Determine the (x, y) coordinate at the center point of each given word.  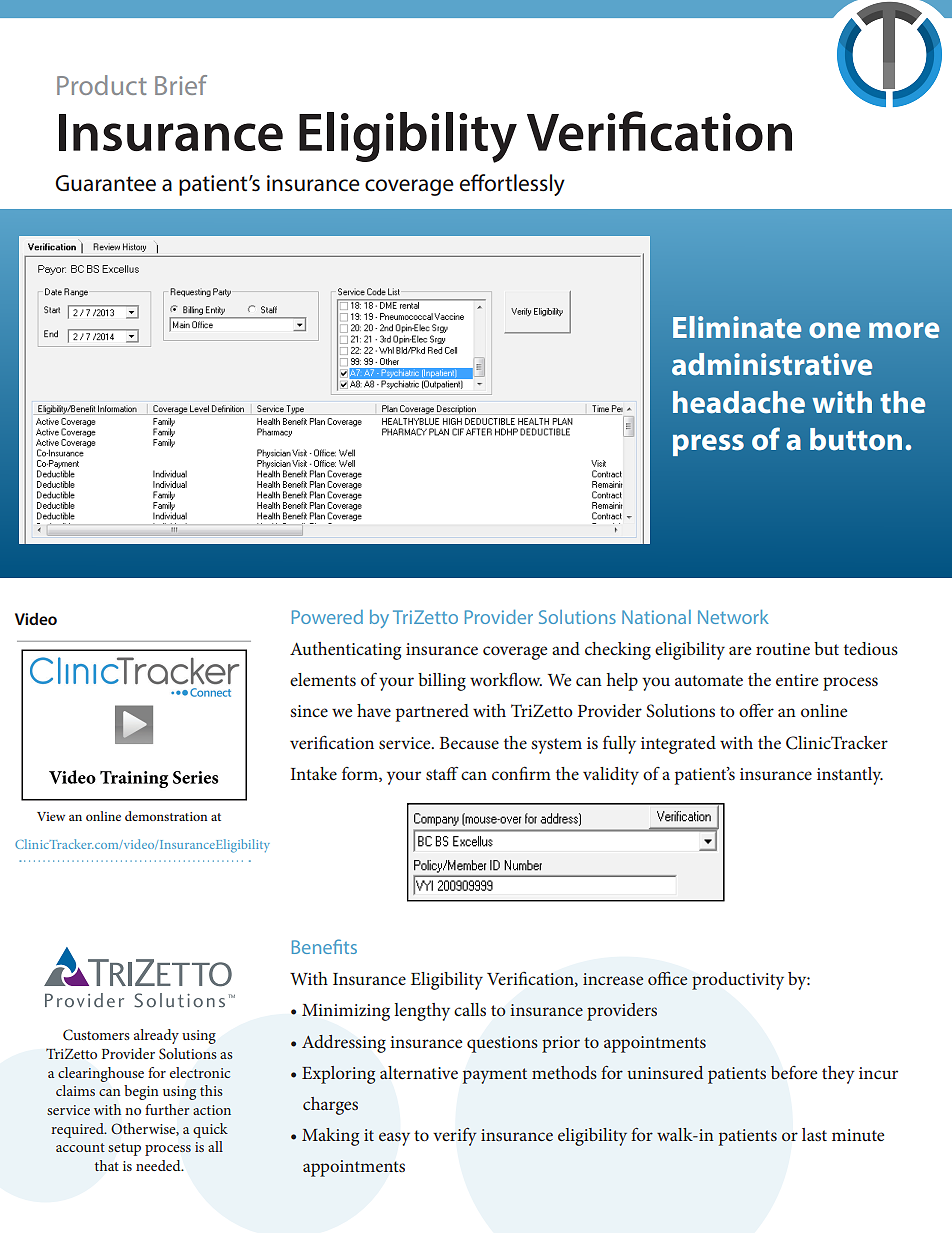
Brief (181, 85)
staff (442, 773)
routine (783, 649)
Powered (327, 617)
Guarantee (105, 183)
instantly (850, 776)
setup (124, 1149)
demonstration (166, 816)
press (708, 445)
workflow (506, 679)
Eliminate (737, 327)
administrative (772, 364)
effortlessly (512, 185)
